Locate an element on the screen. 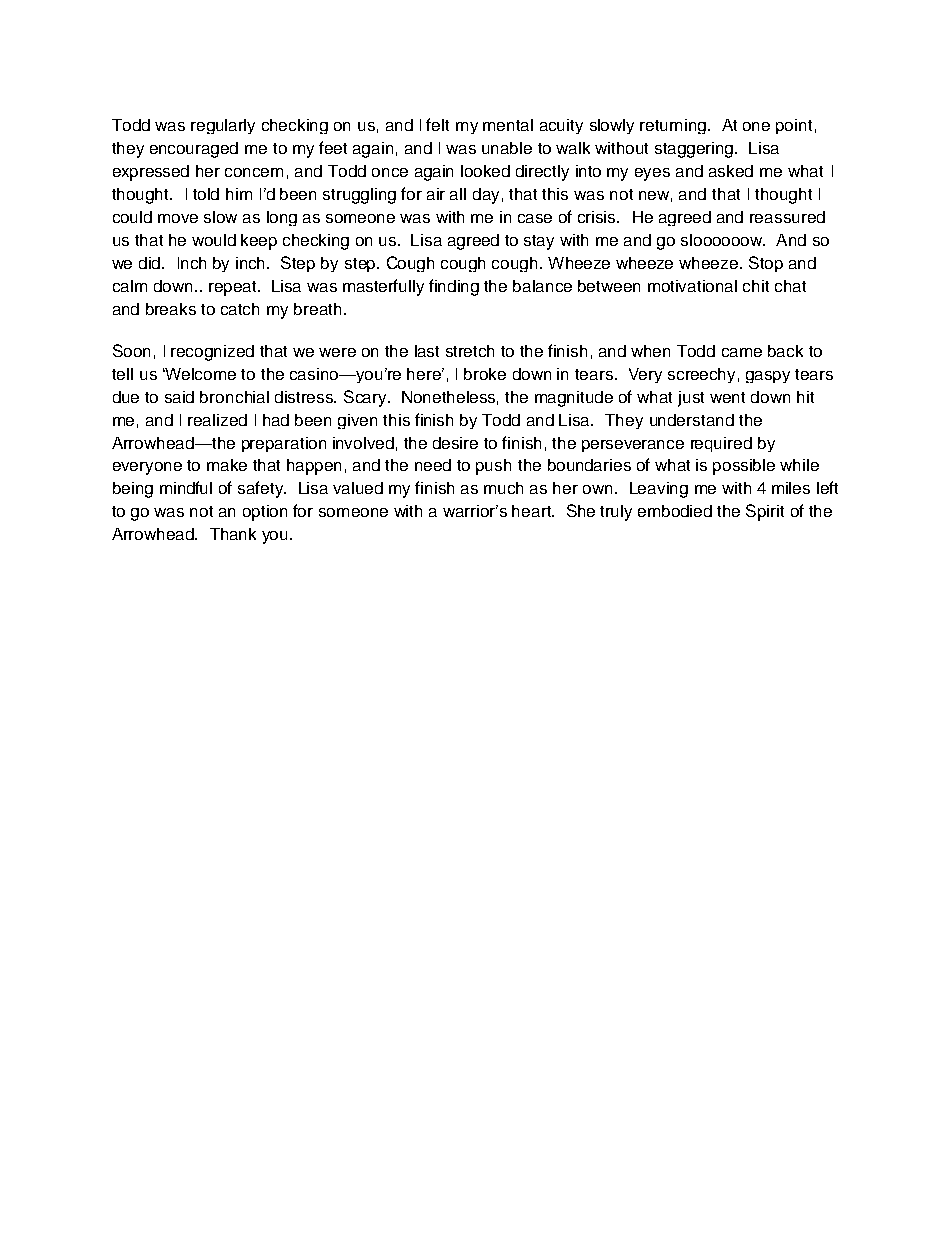 Image resolution: width=952 pixels, height=1233 pixels. point is located at coordinates (794, 126).
